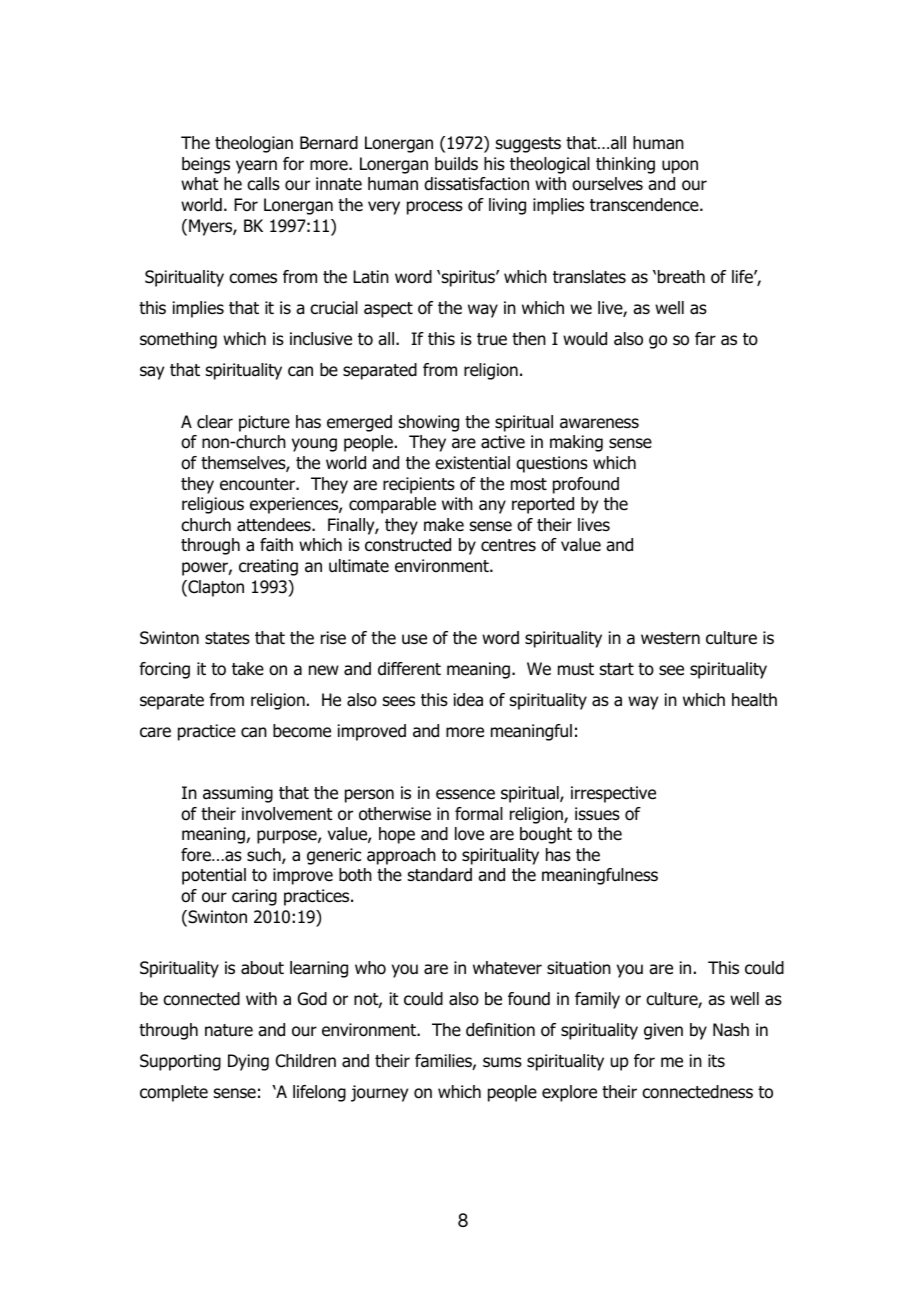 This page has width=924, height=1308. I want to click on sums, so click(502, 1062).
